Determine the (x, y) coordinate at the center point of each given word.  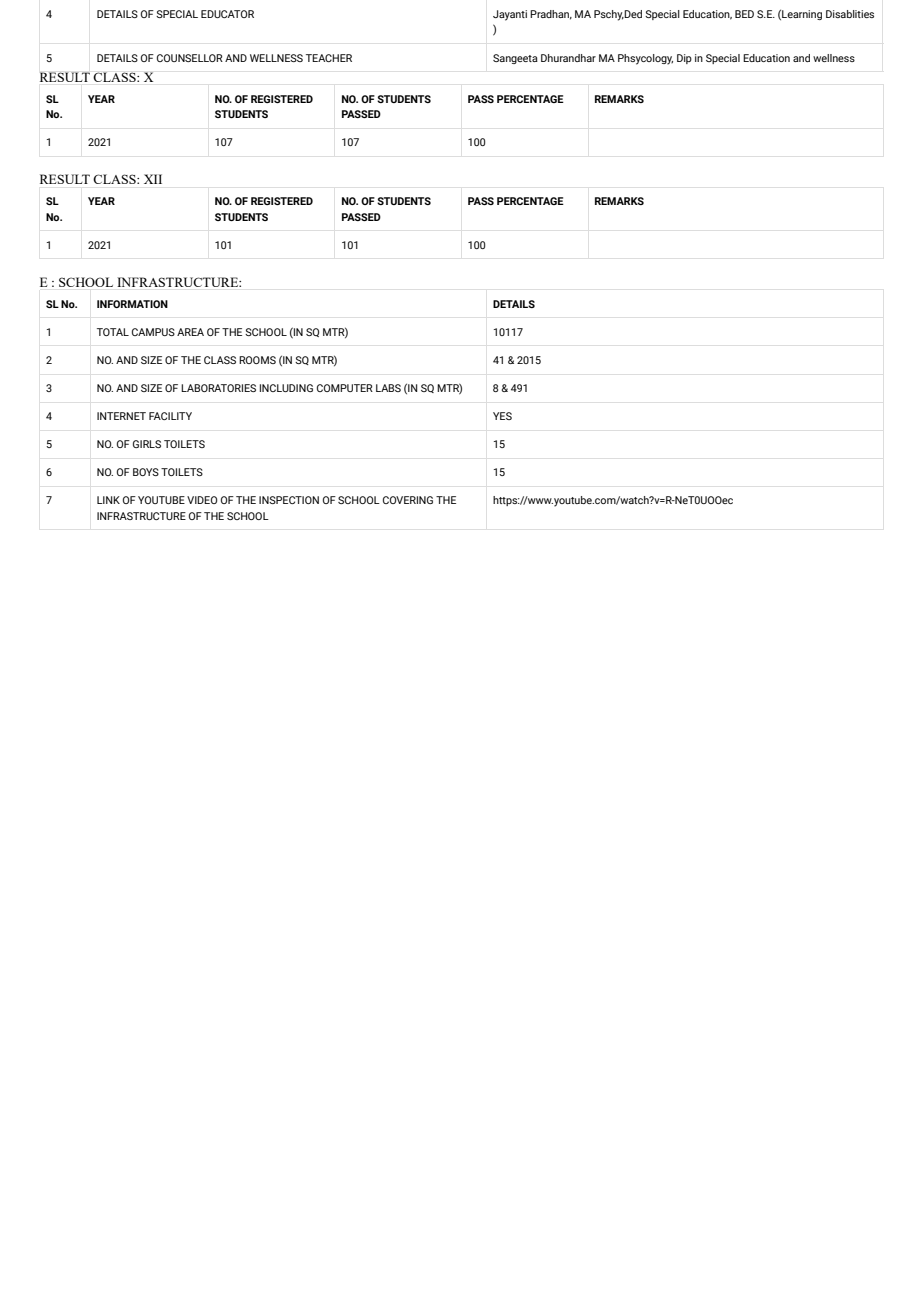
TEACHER (329, 58)
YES (502, 416)
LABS (388, 388)
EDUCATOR (227, 14)
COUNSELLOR (190, 58)
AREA (190, 332)
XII (153, 179)
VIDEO (202, 500)
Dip (684, 59)
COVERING (408, 500)
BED (744, 14)
